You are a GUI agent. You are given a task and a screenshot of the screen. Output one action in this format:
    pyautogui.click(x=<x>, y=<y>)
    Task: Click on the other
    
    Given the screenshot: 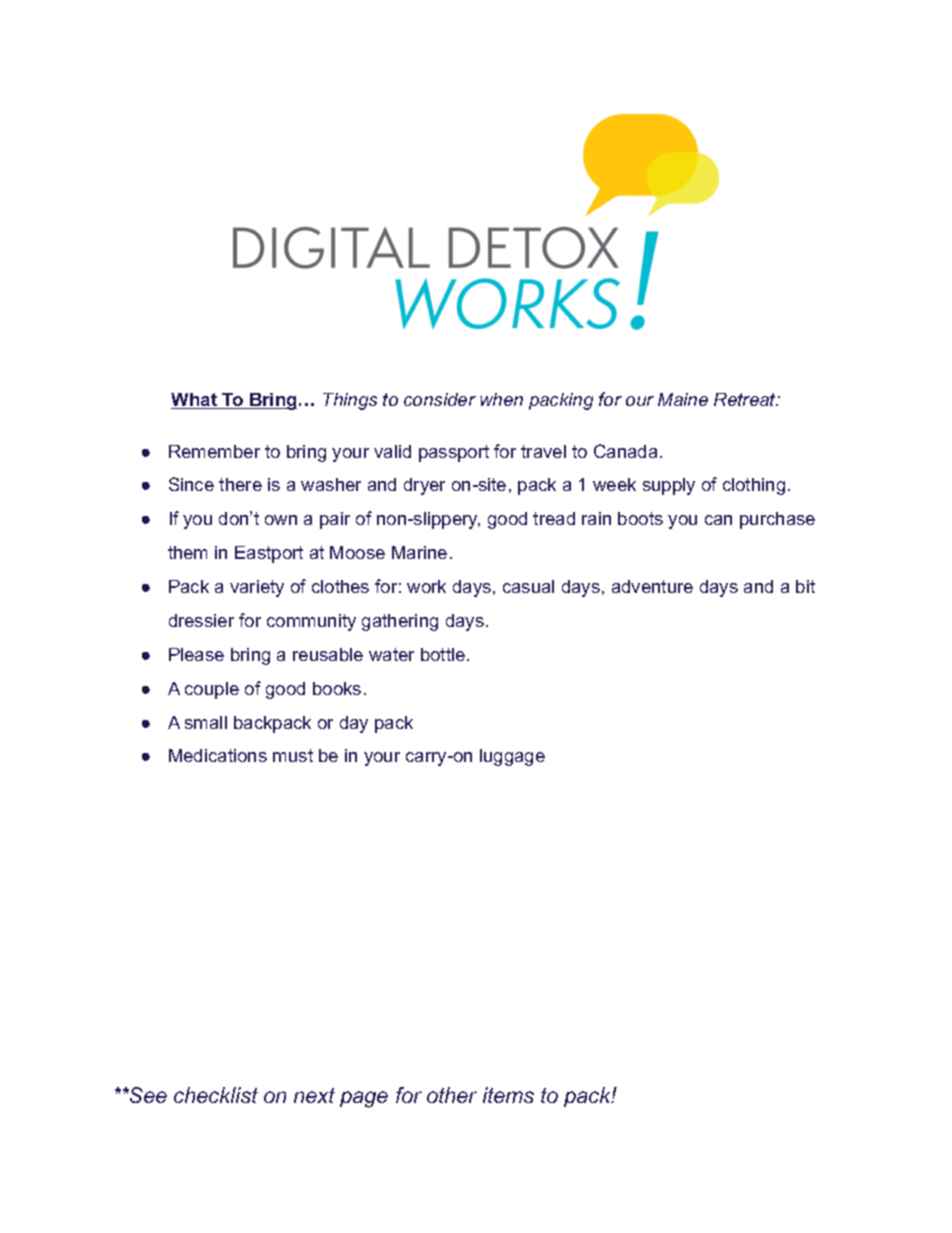 What is the action you would take?
    pyautogui.click(x=452, y=1095)
